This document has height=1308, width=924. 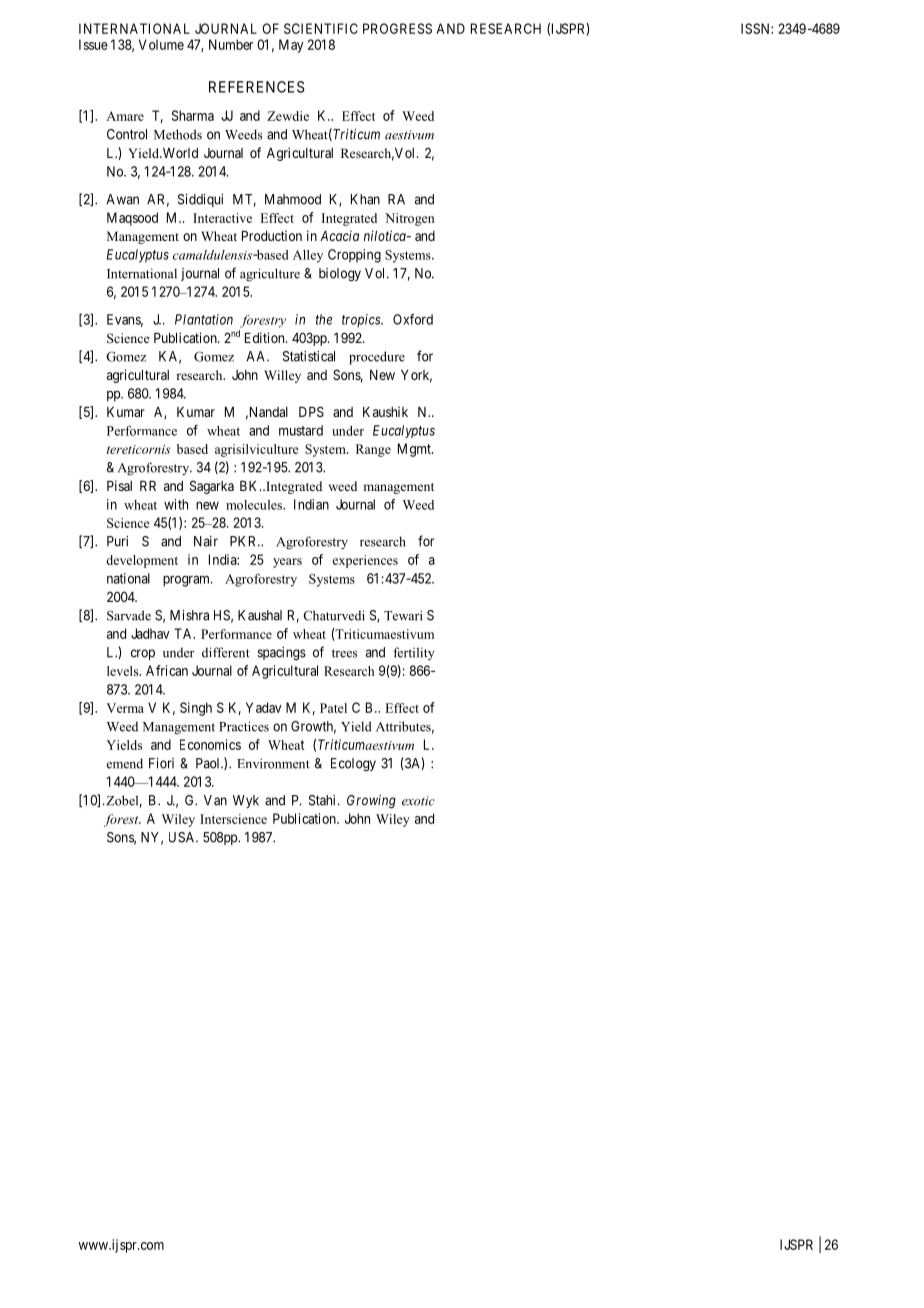 I want to click on PROGRESS, so click(x=397, y=28).
